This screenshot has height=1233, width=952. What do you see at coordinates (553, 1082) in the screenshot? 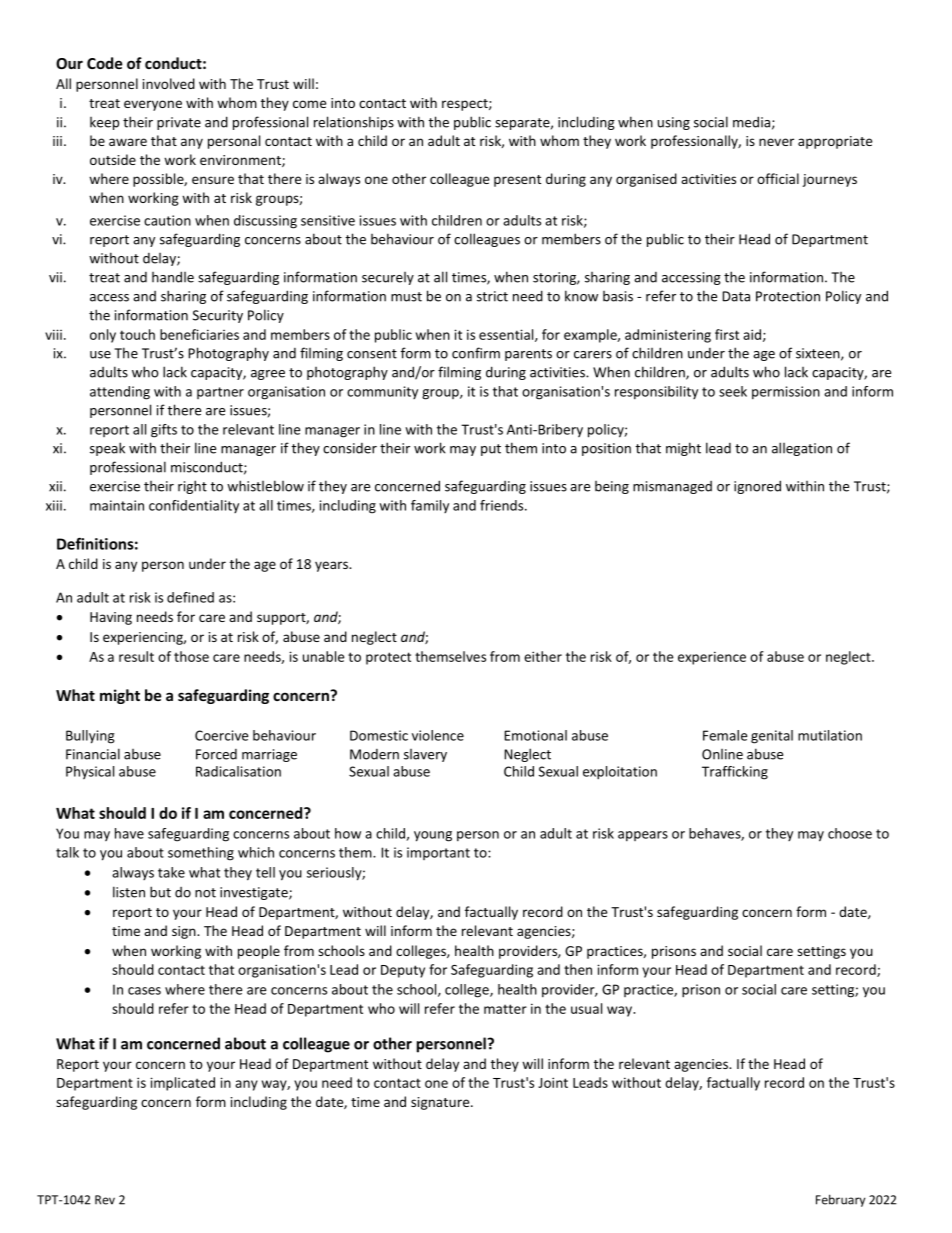
I see `Joint` at bounding box center [553, 1082].
